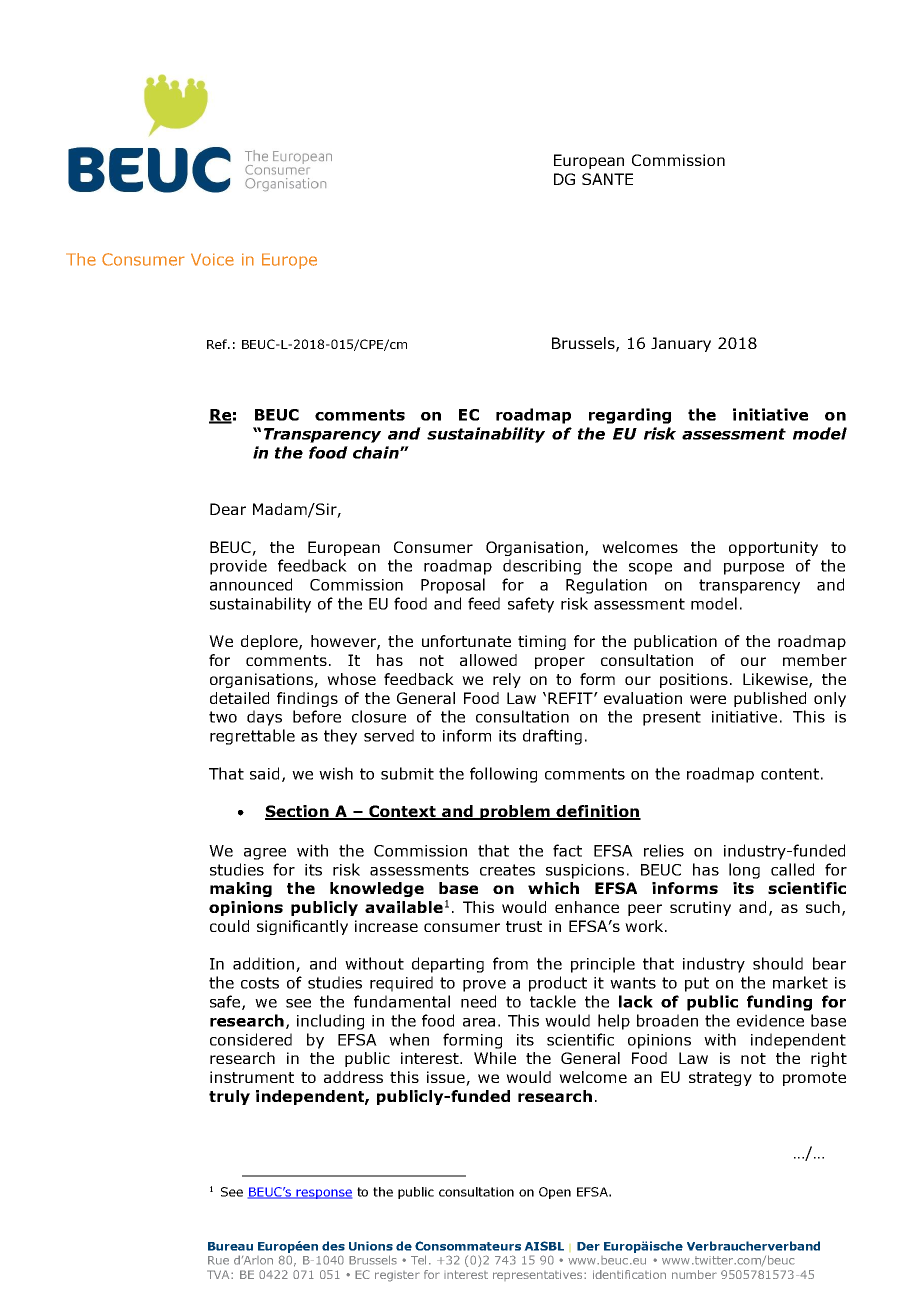 The width and height of the screenshot is (924, 1308). What do you see at coordinates (298, 812) in the screenshot?
I see `Section` at bounding box center [298, 812].
